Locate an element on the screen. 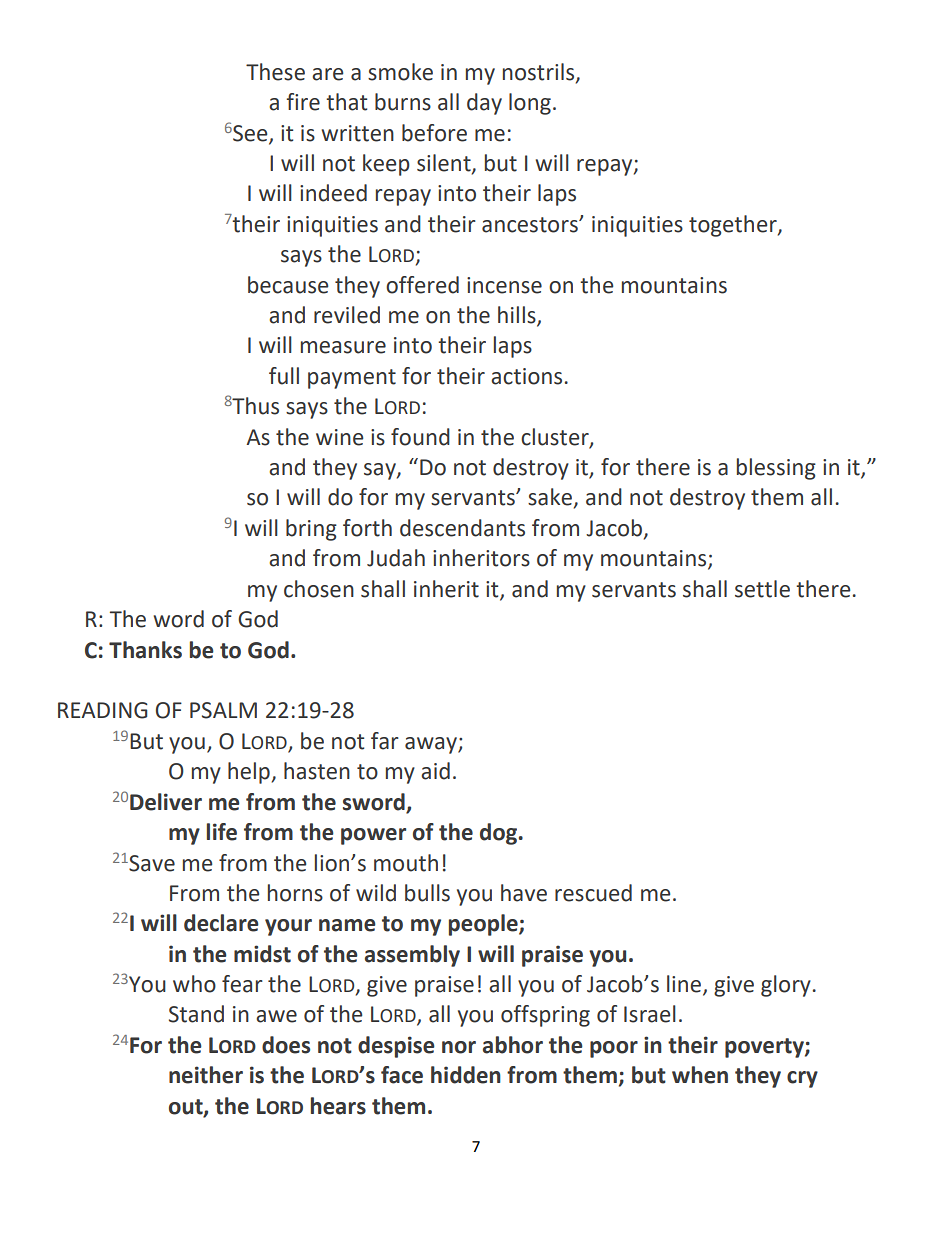  settle is located at coordinates (762, 589).
